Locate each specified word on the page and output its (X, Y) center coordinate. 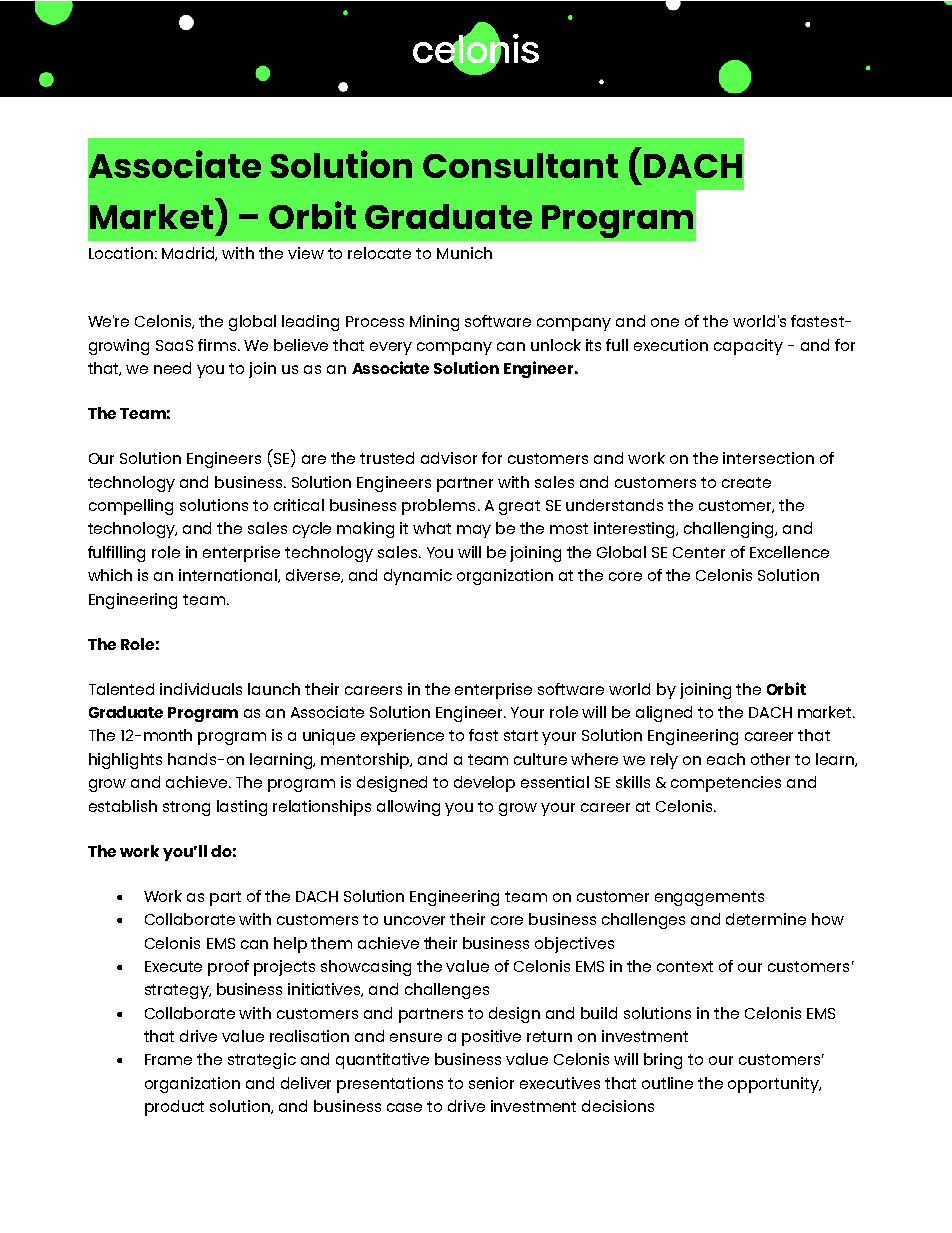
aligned (664, 714)
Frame (168, 1059)
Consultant (520, 165)
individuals (201, 689)
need (172, 368)
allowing (408, 808)
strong (186, 808)
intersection (768, 458)
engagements (709, 898)
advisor (449, 458)
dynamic (418, 577)
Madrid (189, 254)
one (665, 322)
